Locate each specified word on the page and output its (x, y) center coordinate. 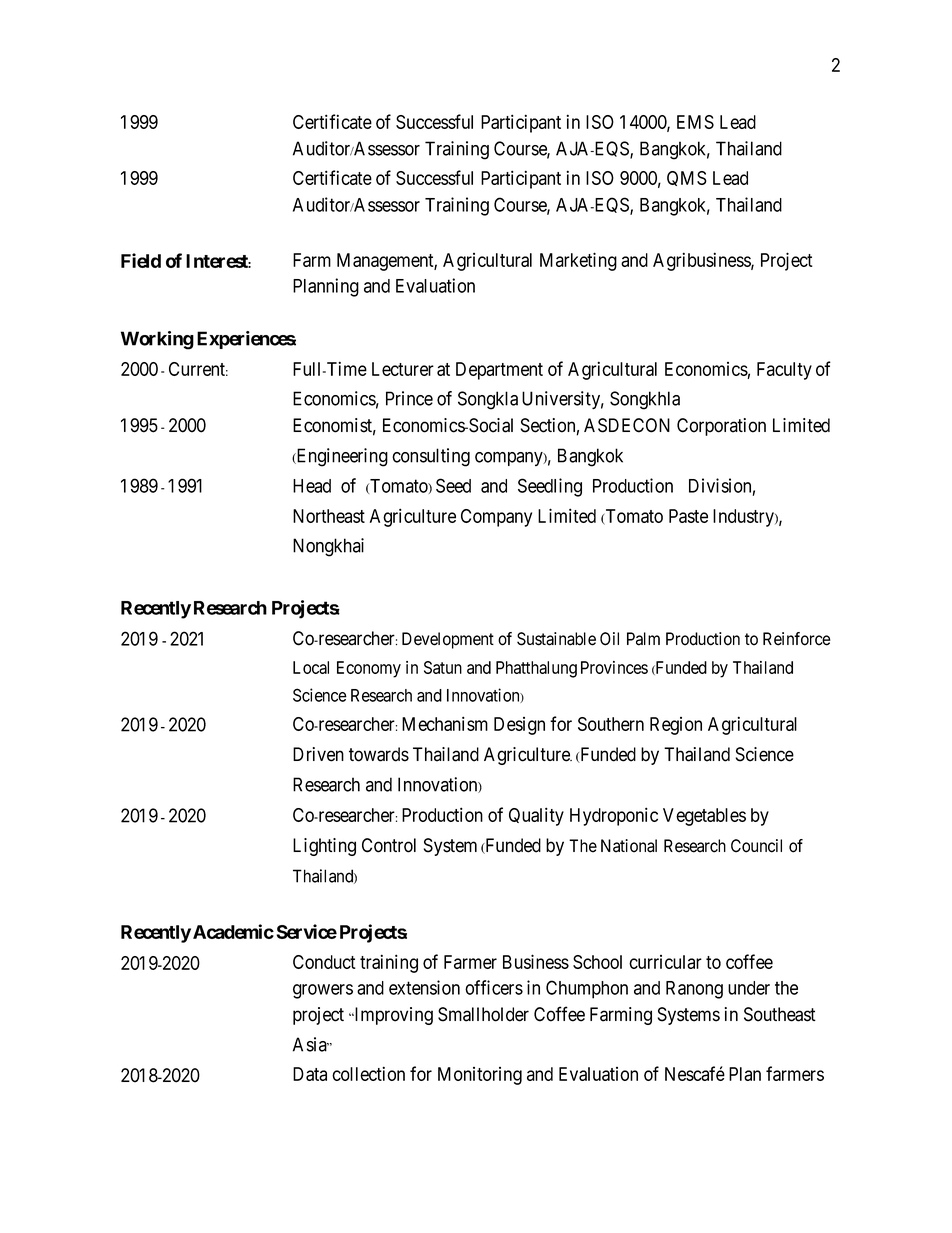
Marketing (578, 261)
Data (310, 1074)
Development (448, 640)
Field (141, 260)
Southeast (780, 1014)
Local (311, 667)
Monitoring (480, 1076)
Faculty (784, 371)
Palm (643, 639)
